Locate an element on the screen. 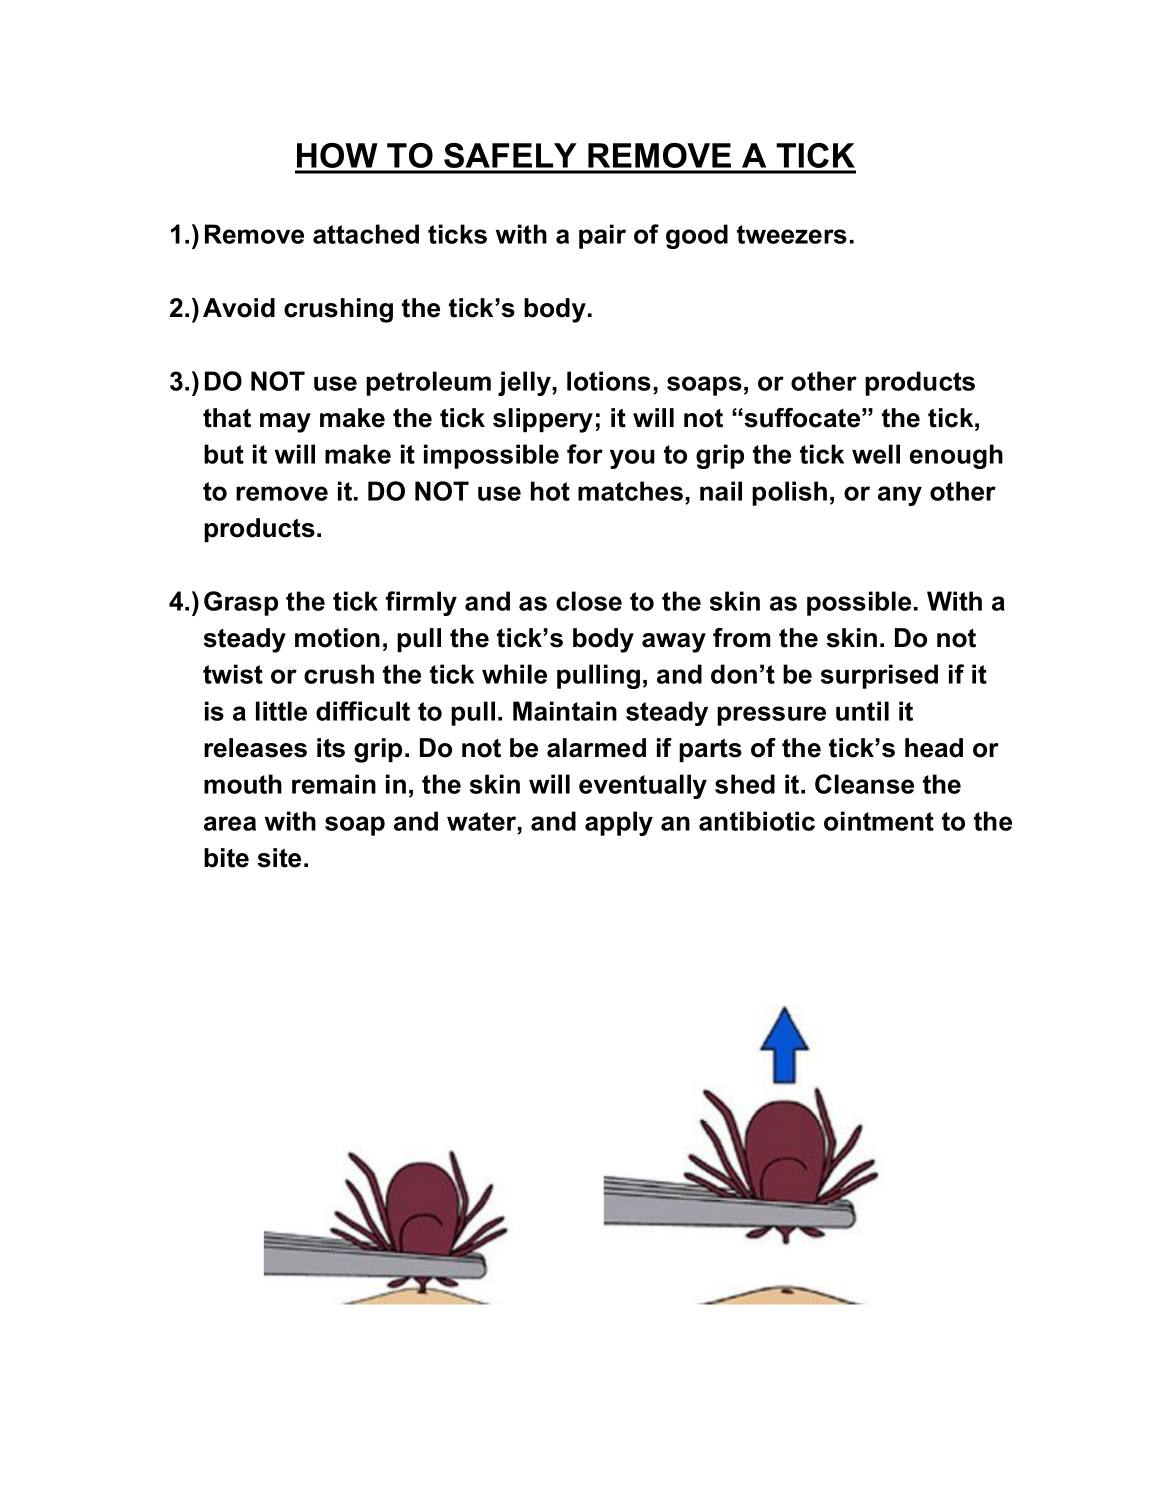 Image resolution: width=1151 pixels, height=1489 pixels. surprised is located at coordinates (879, 676).
